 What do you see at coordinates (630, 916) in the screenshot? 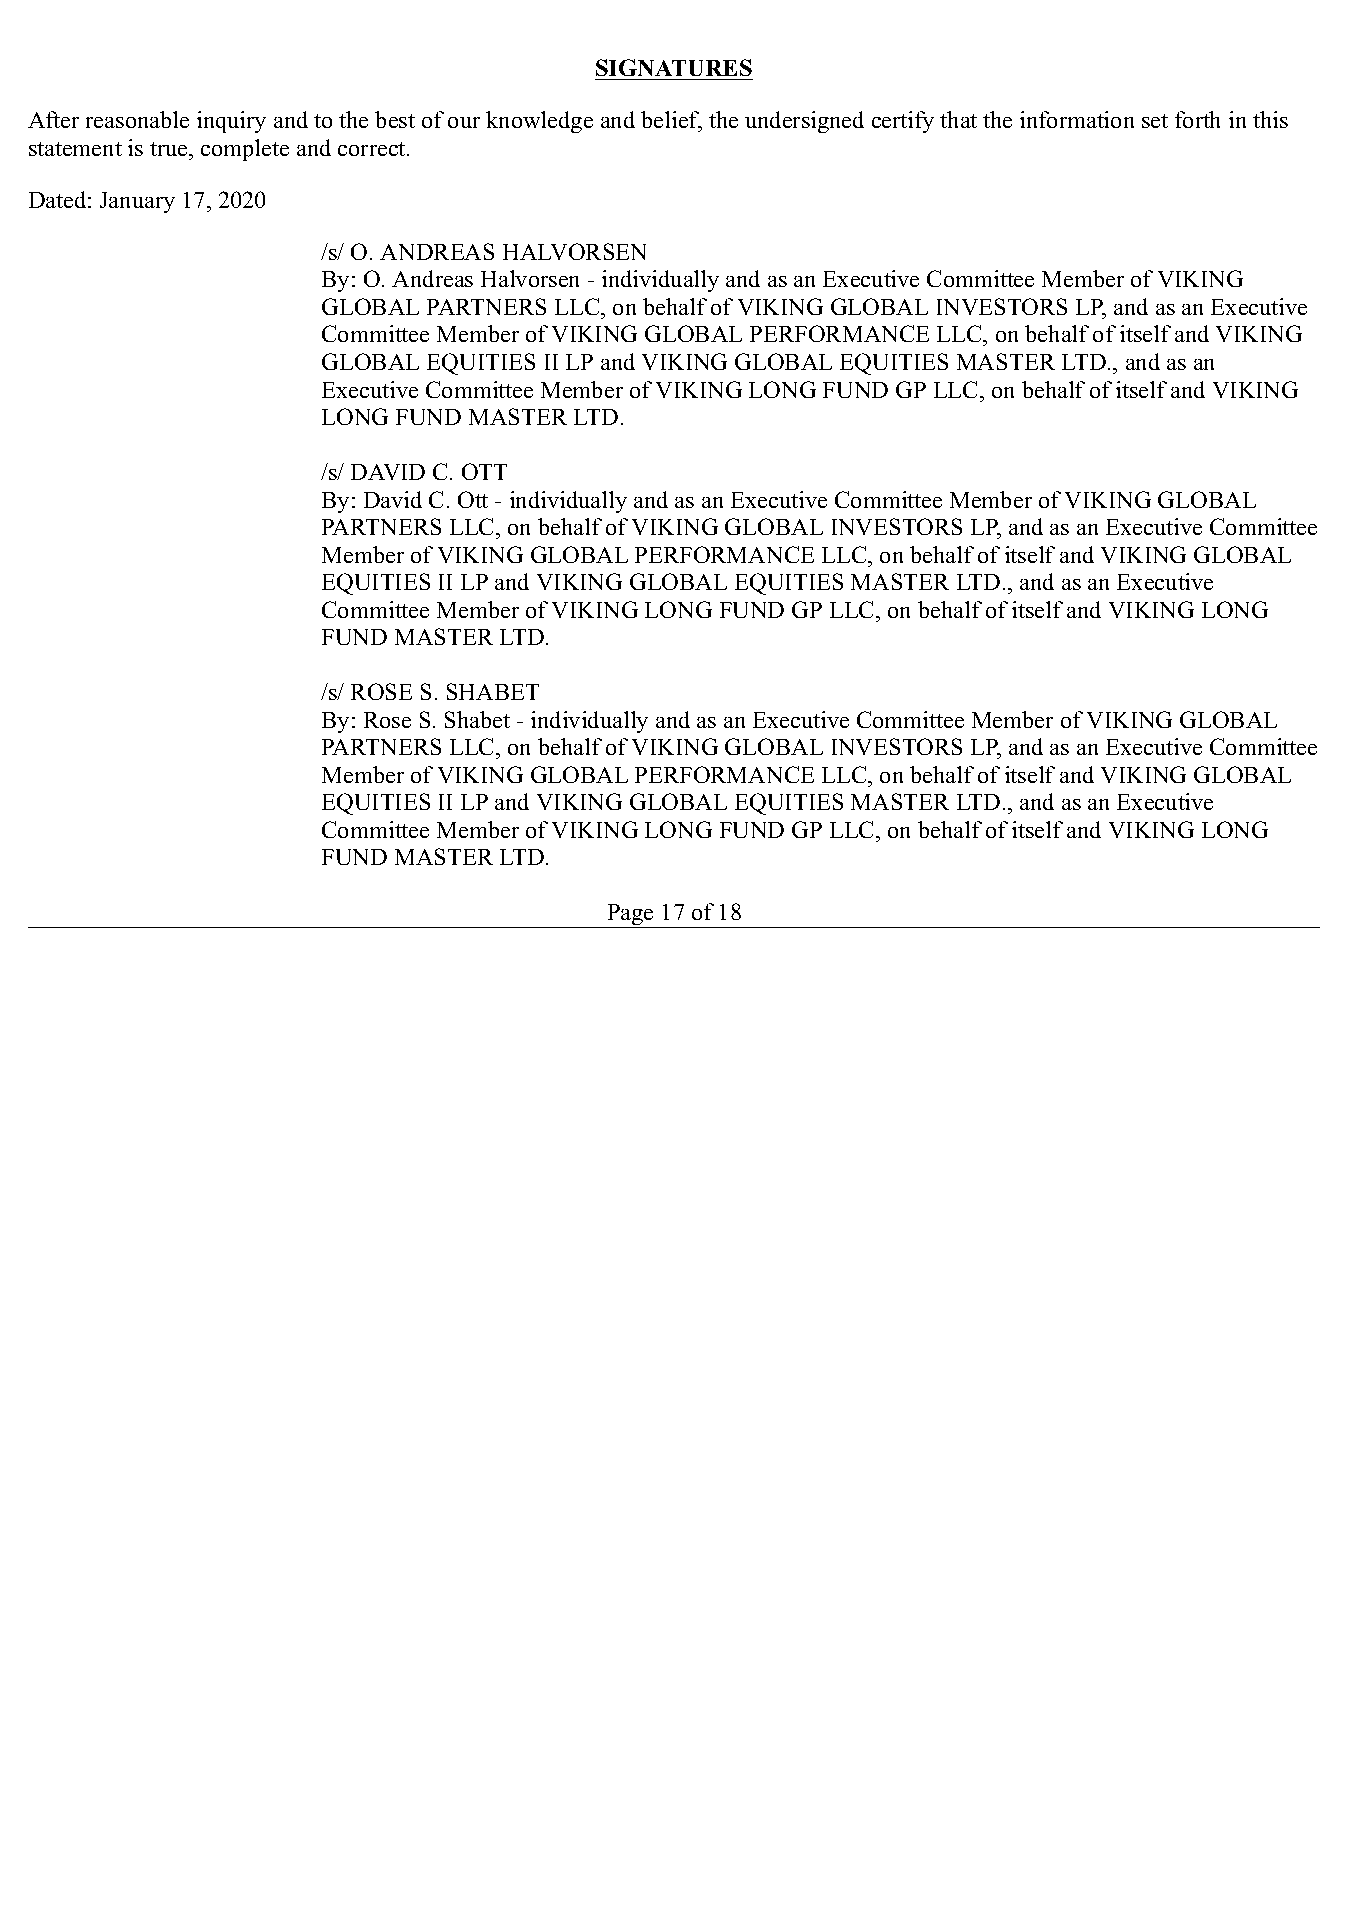
I see `Page` at bounding box center [630, 916].
